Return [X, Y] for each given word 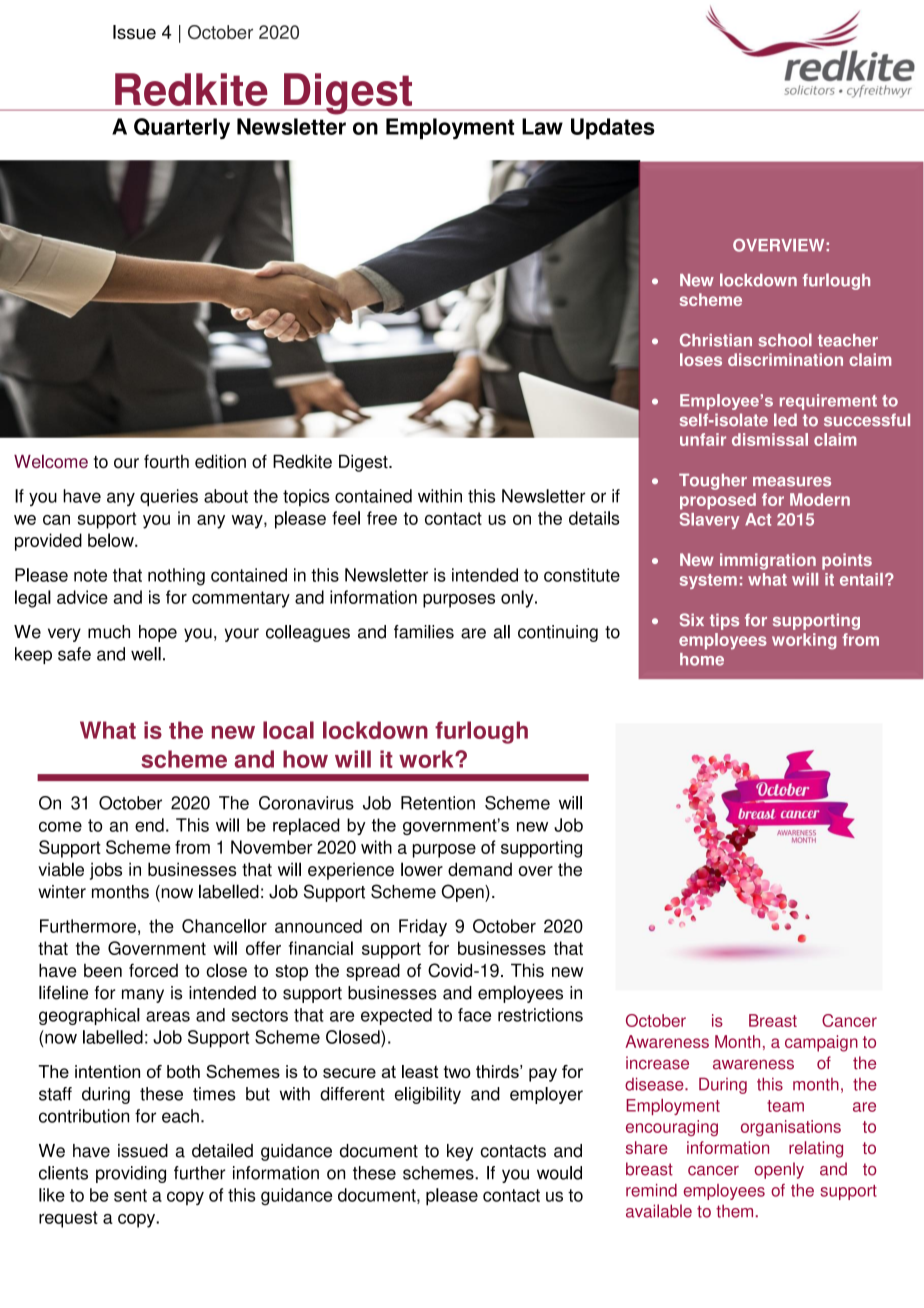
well [146, 654]
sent [130, 1195]
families [424, 632]
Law [542, 126]
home [702, 659]
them [734, 1211]
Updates [613, 128]
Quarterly [182, 128]
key [460, 1152]
